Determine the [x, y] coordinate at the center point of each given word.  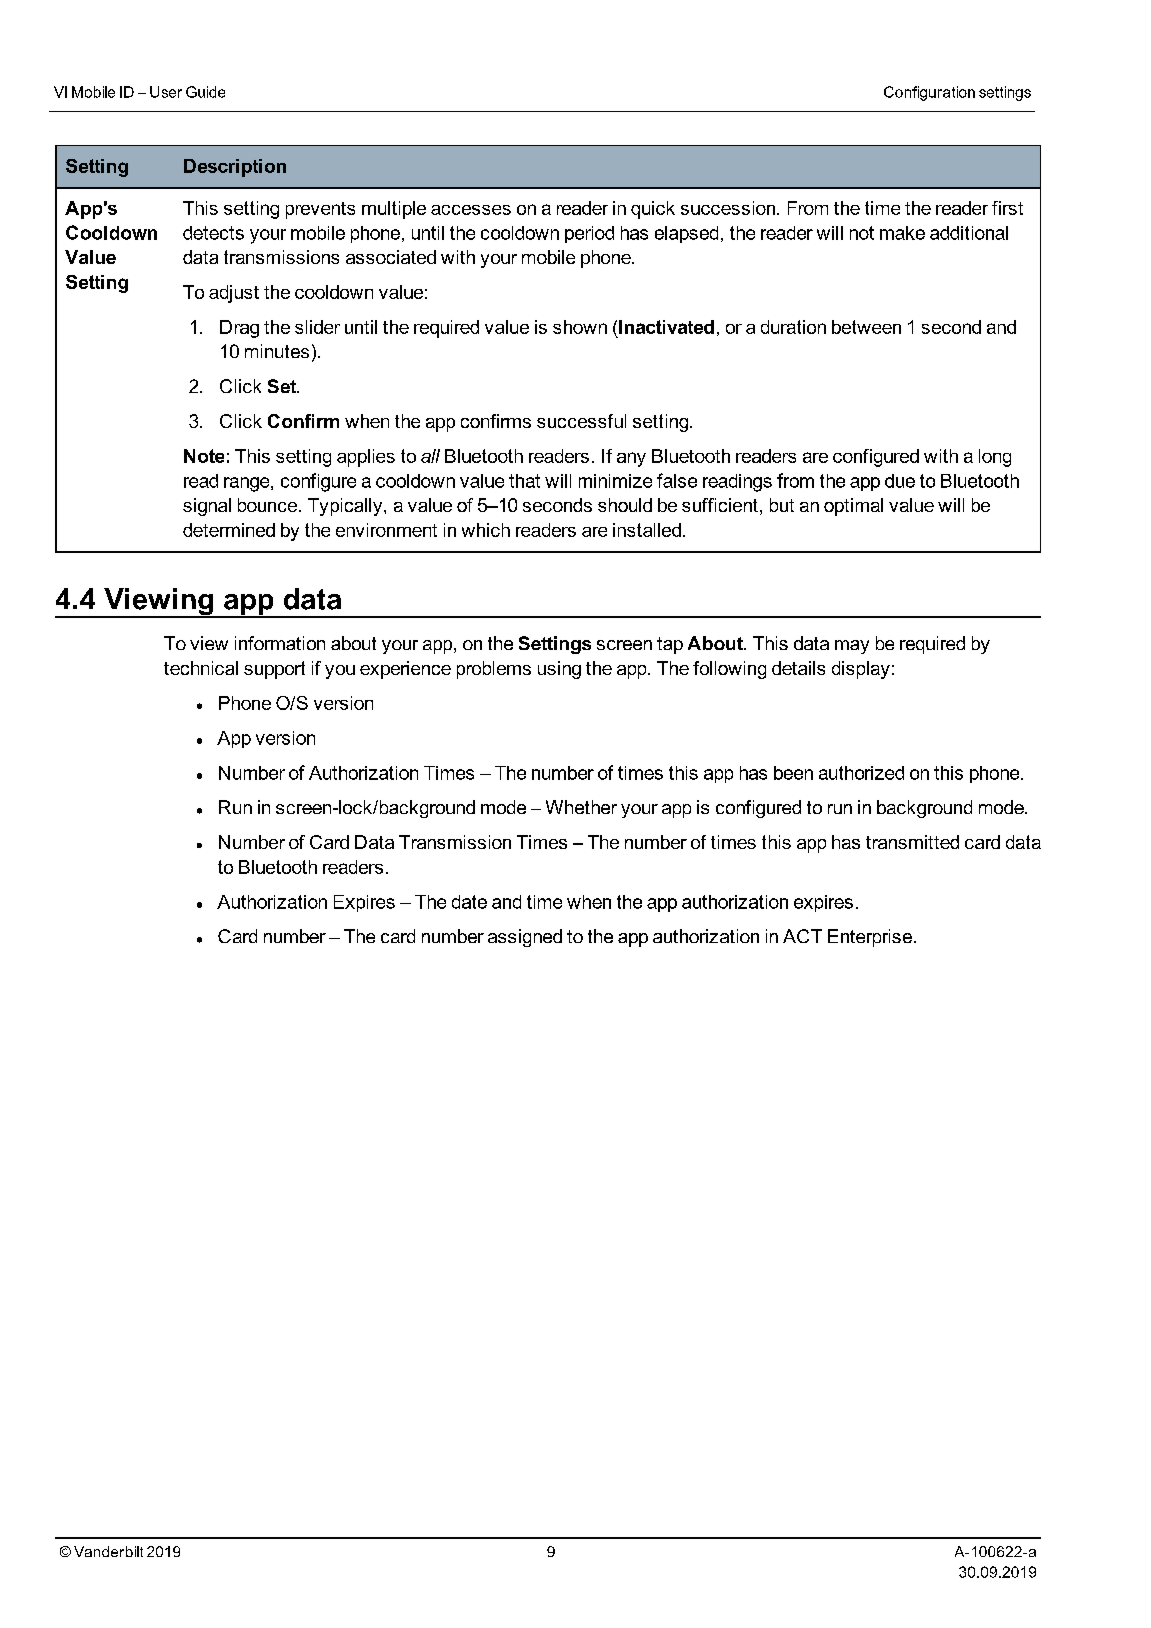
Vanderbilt [108, 1551]
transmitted [912, 842]
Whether [581, 807]
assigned [525, 938]
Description [235, 168]
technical [201, 668]
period [589, 234]
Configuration [929, 93]
